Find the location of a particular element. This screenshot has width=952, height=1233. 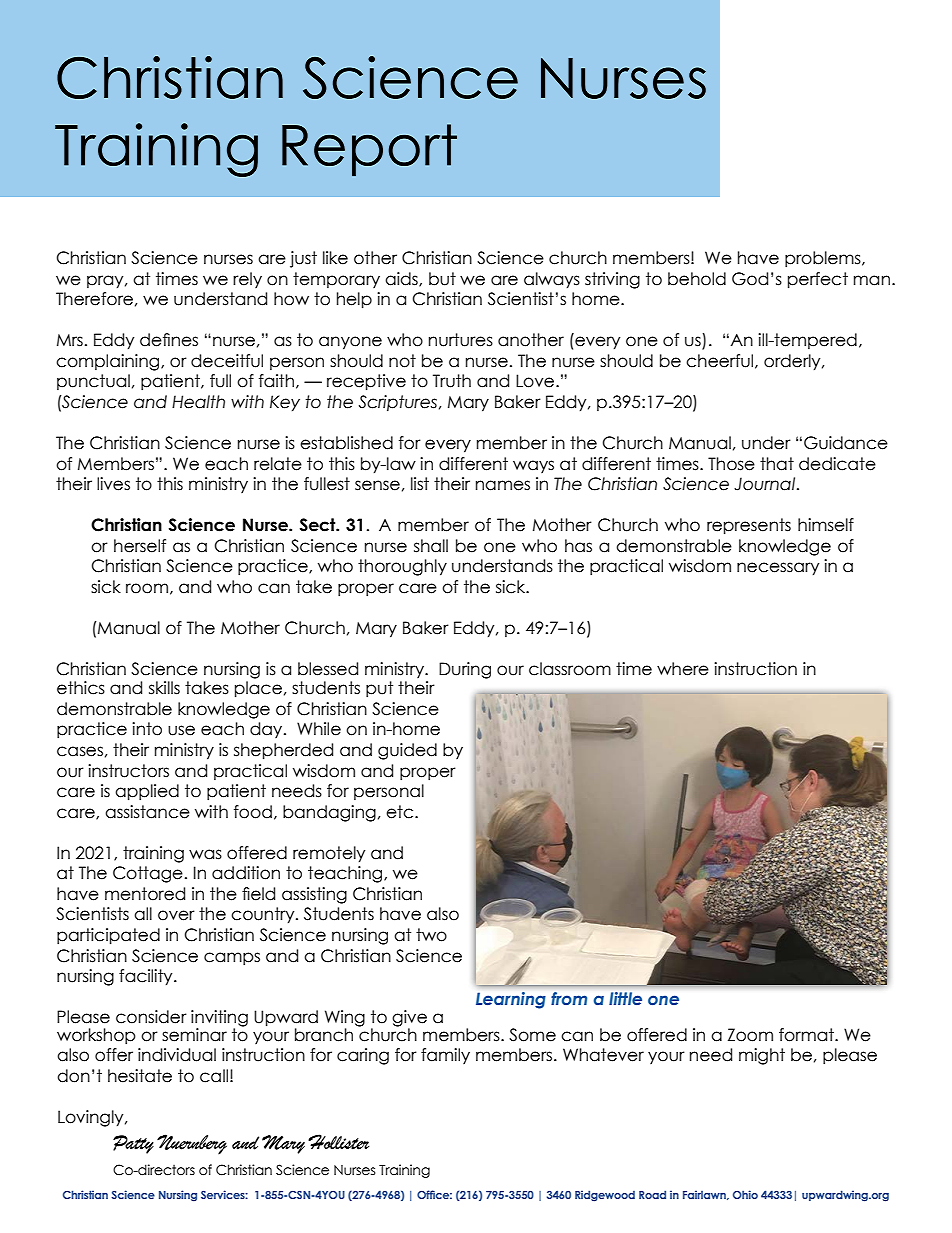

skills is located at coordinates (164, 688).
